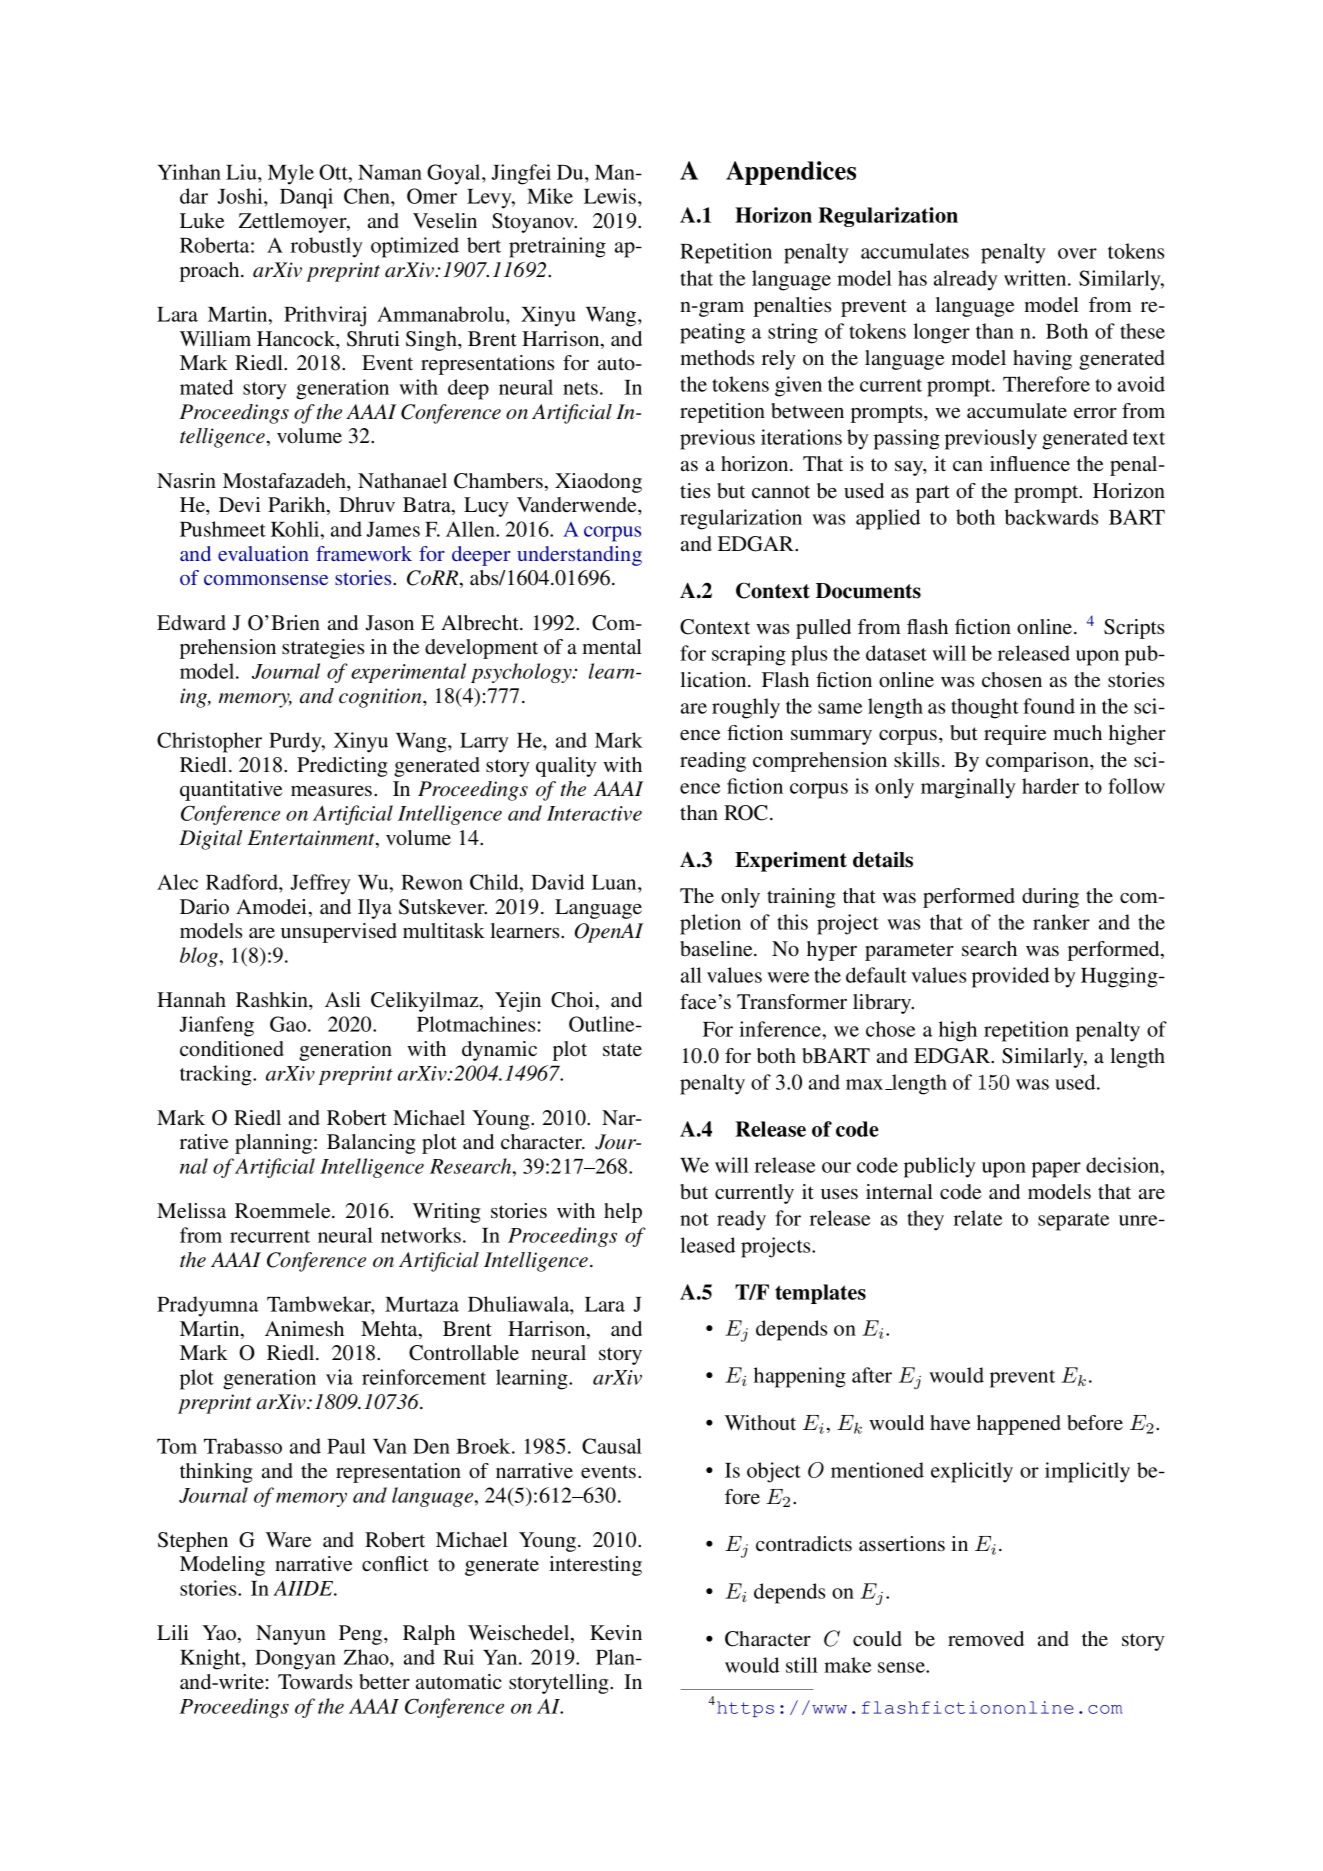 This screenshot has width=1323, height=1871. I want to click on ranker, so click(1061, 922).
